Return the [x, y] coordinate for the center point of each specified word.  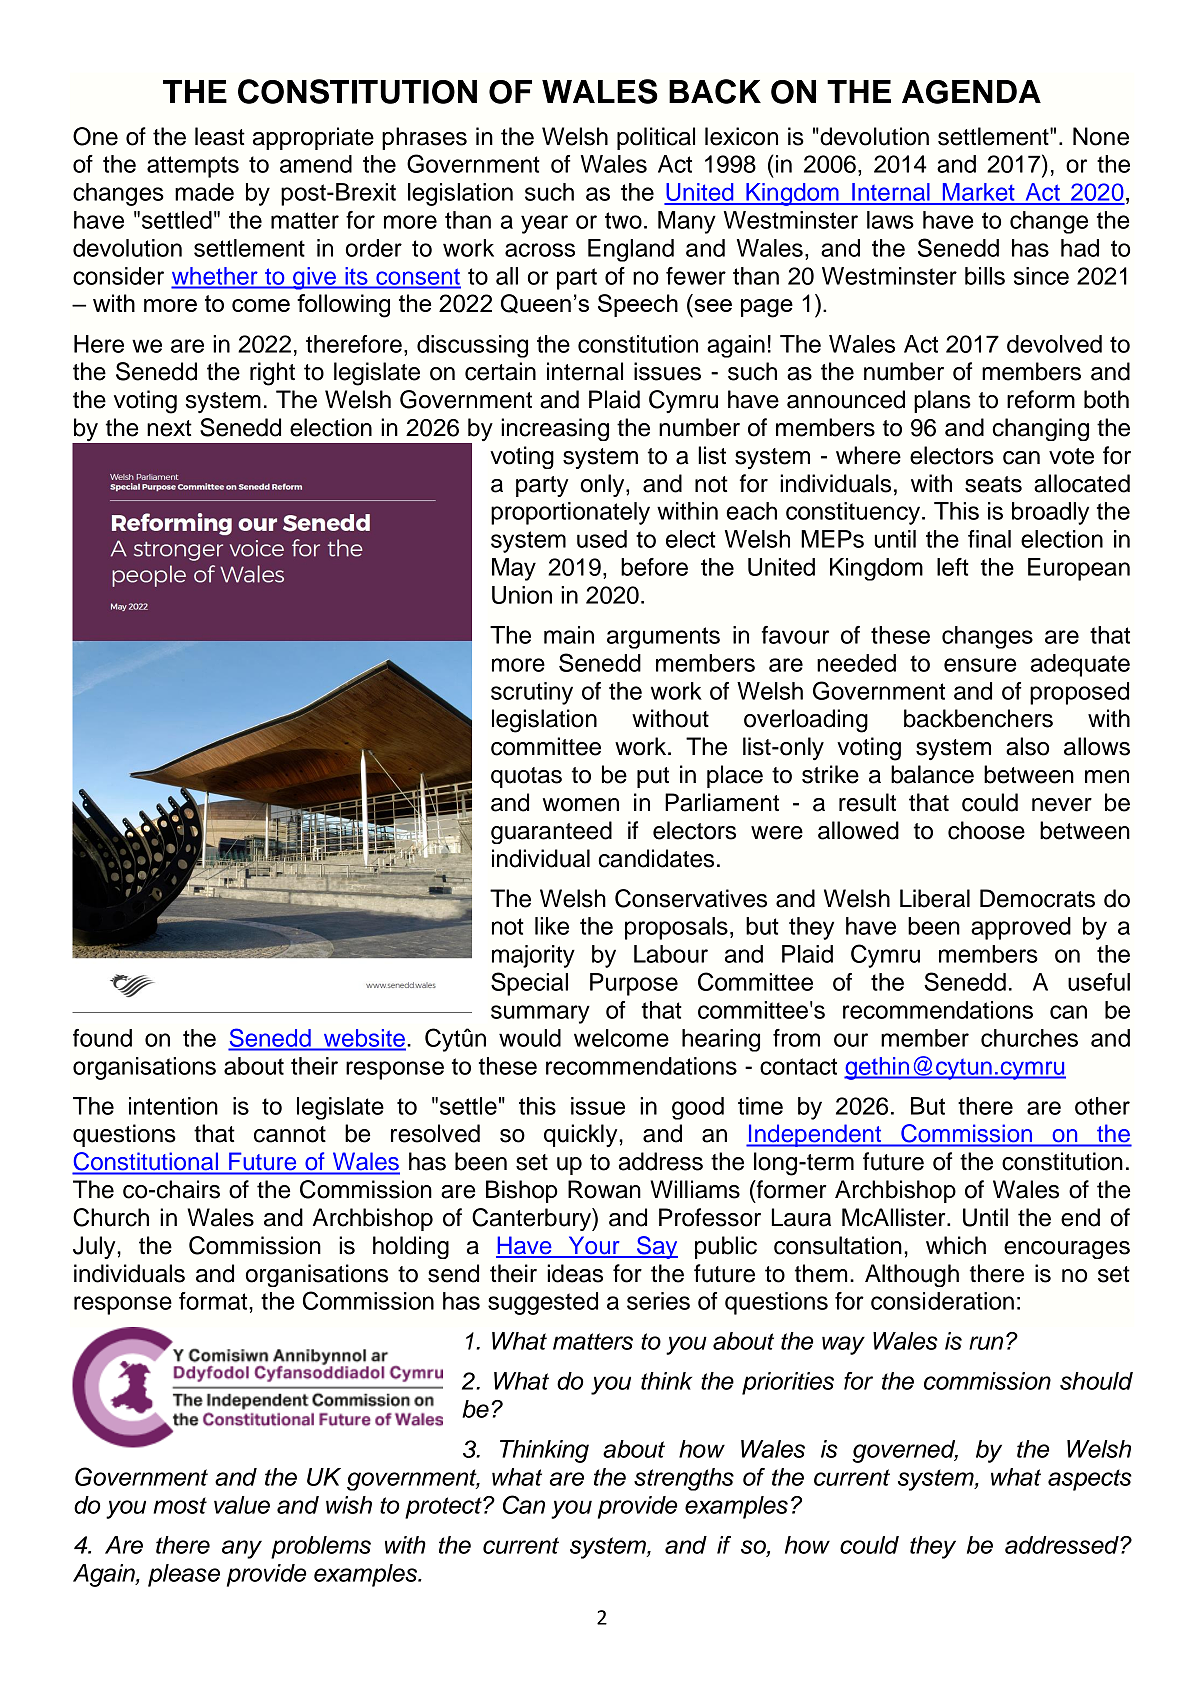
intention [173, 1106]
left [953, 567]
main [569, 635]
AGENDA [971, 92]
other [1102, 1106]
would [530, 1038]
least [220, 136]
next [169, 428]
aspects [1090, 1480]
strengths [684, 1479]
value [242, 1505]
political [656, 138]
